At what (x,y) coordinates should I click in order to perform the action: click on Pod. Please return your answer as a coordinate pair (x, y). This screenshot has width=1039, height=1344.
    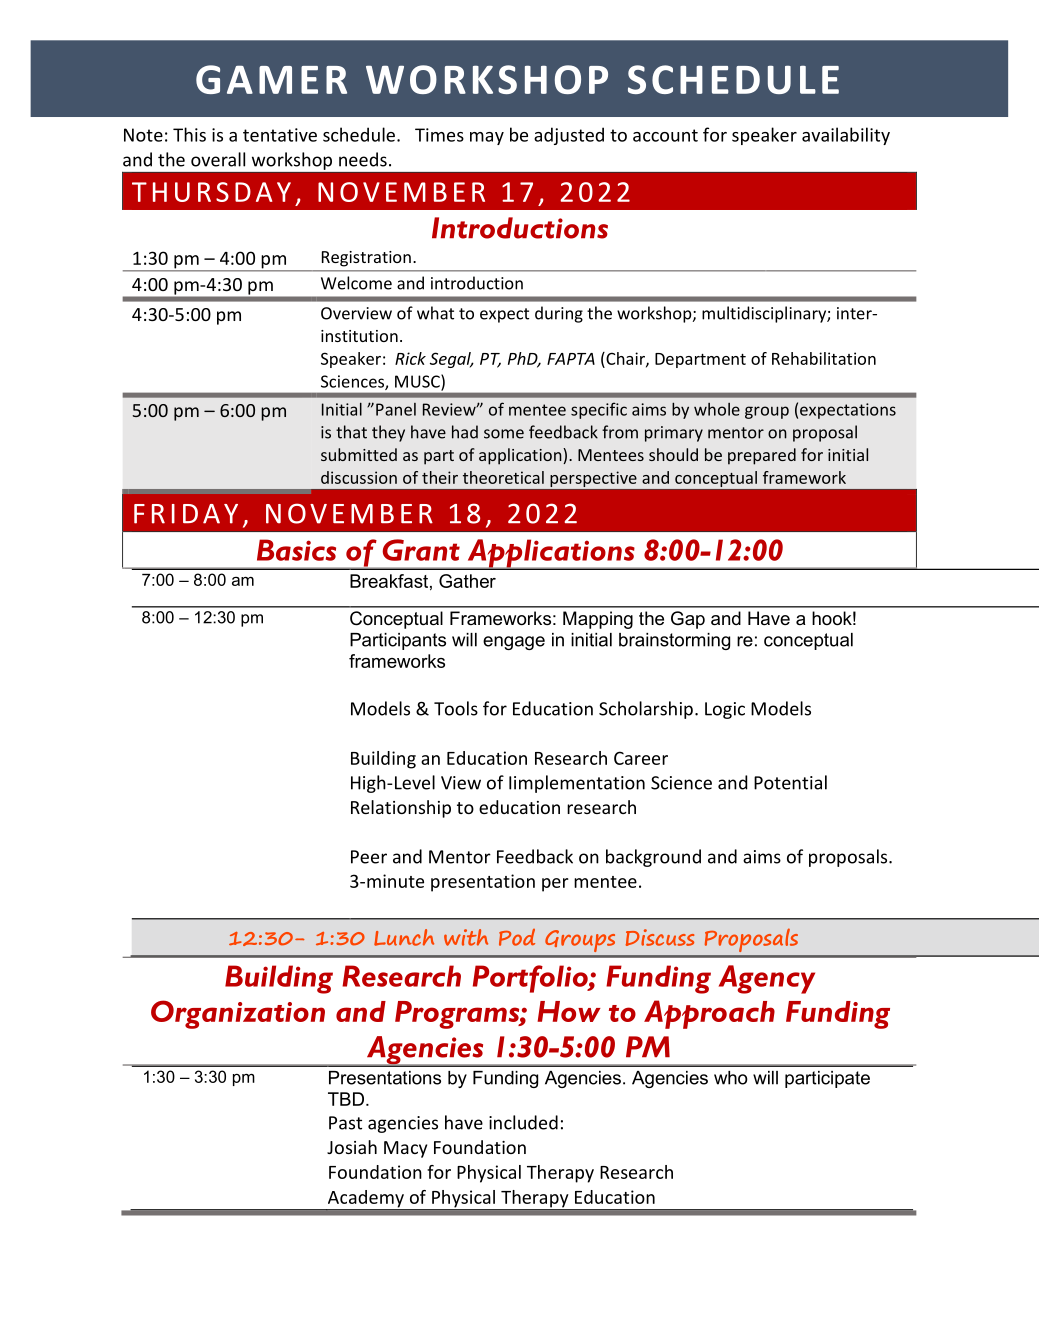
    Looking at the image, I should click on (517, 937).
